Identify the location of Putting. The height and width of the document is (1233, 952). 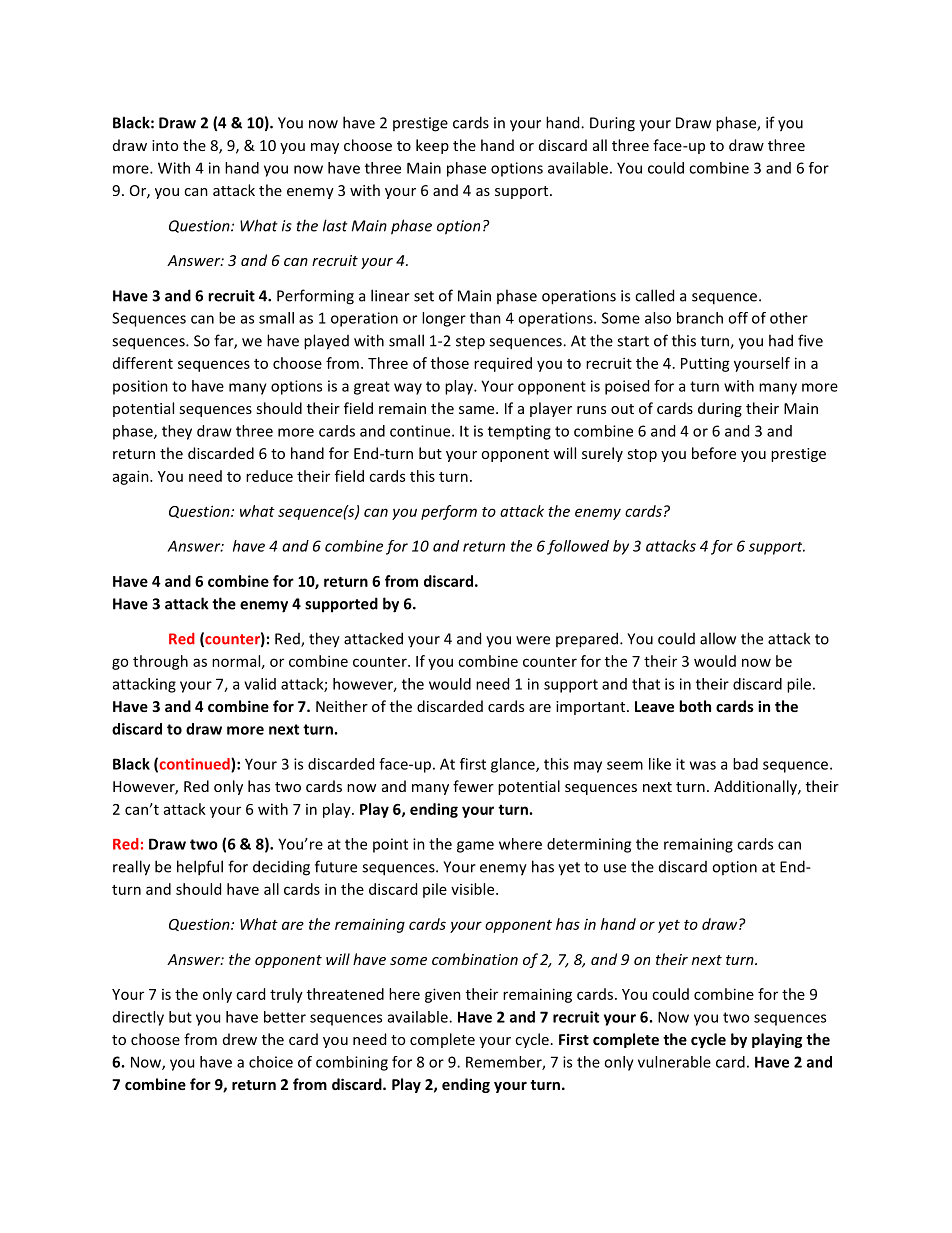
(705, 365).
